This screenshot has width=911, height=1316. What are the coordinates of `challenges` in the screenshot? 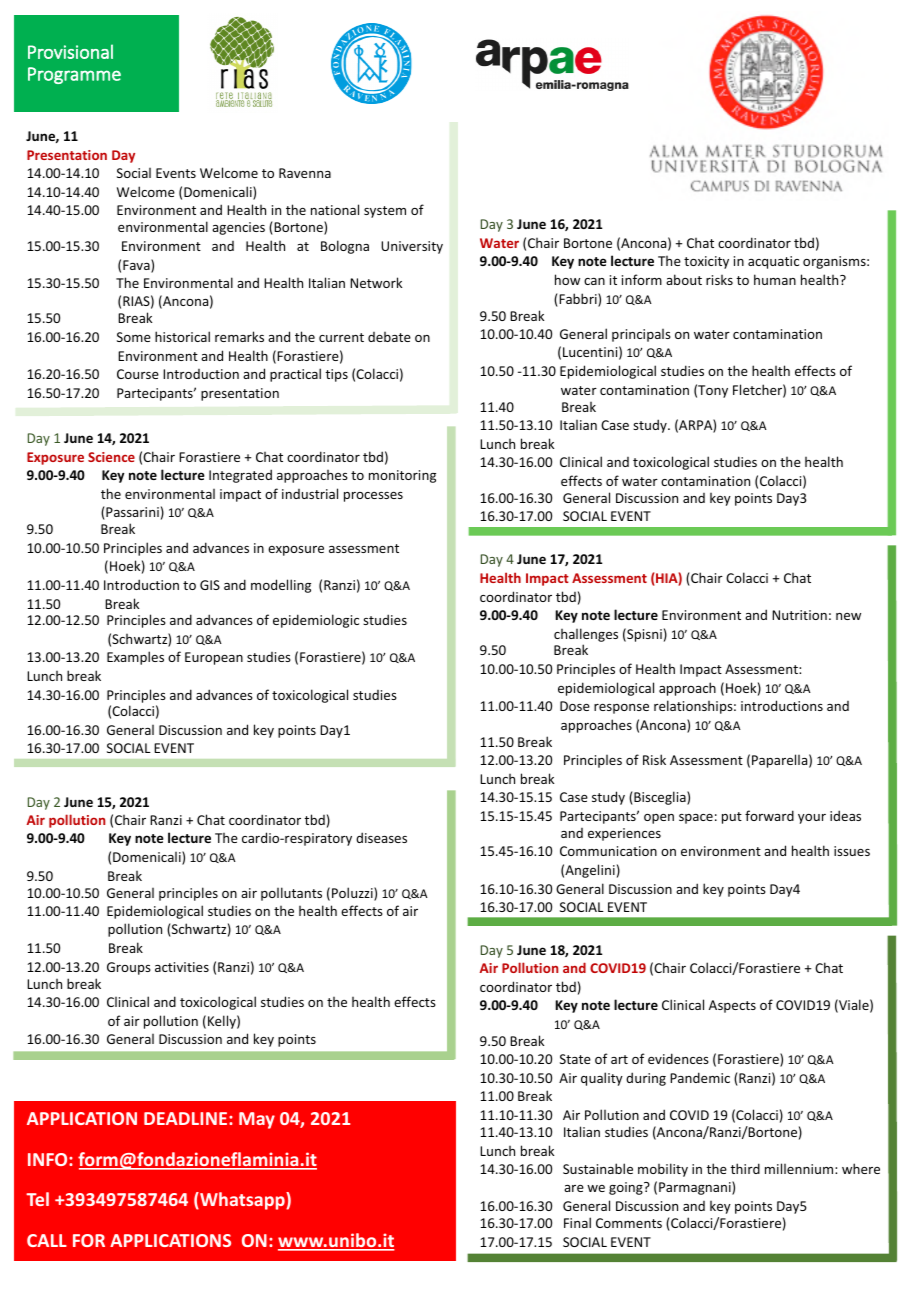 It's located at (586, 636).
